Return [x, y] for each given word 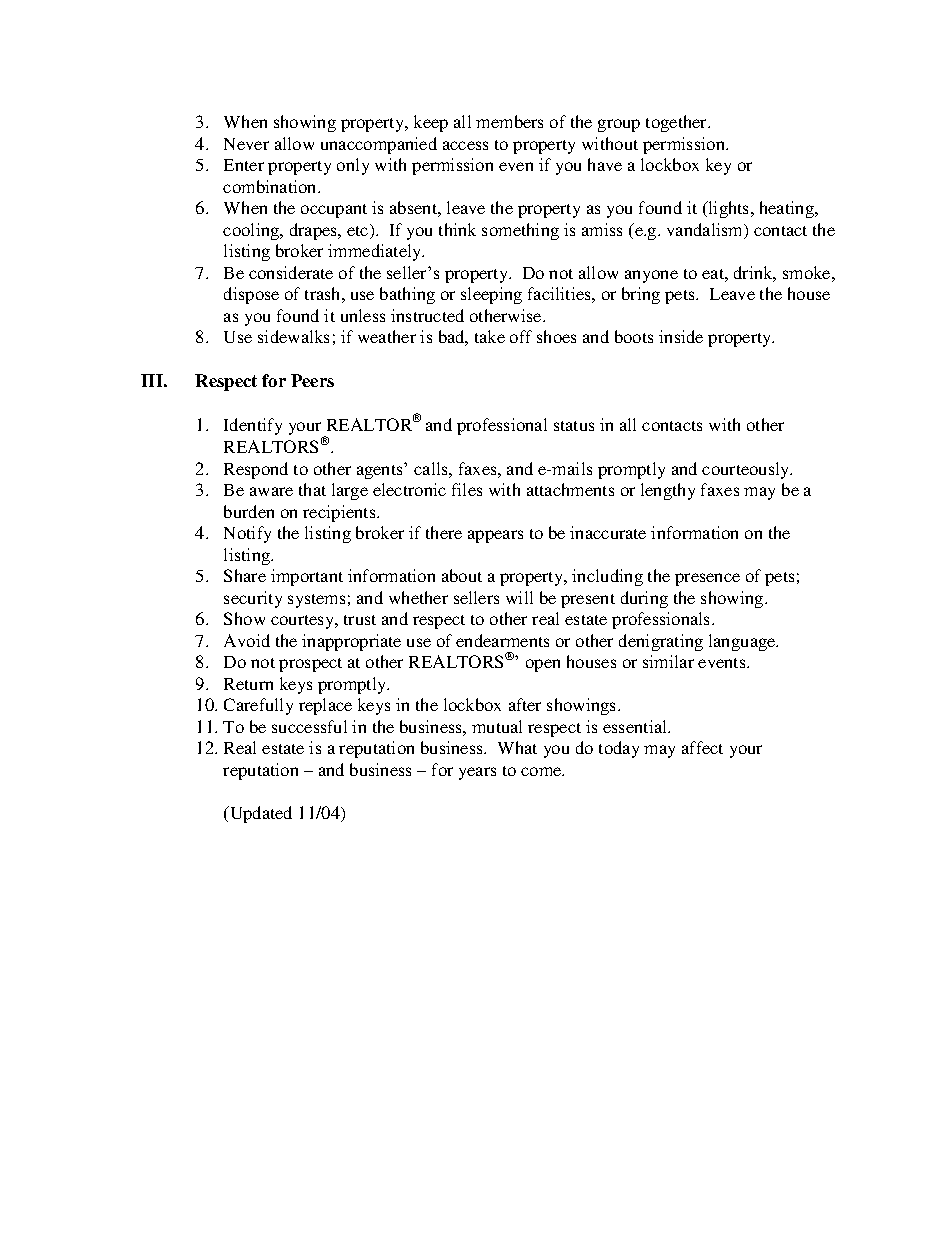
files [467, 489]
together [678, 123]
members [509, 121]
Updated [260, 814]
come [542, 771]
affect [702, 747]
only [353, 166]
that [312, 489]
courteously [747, 470]
